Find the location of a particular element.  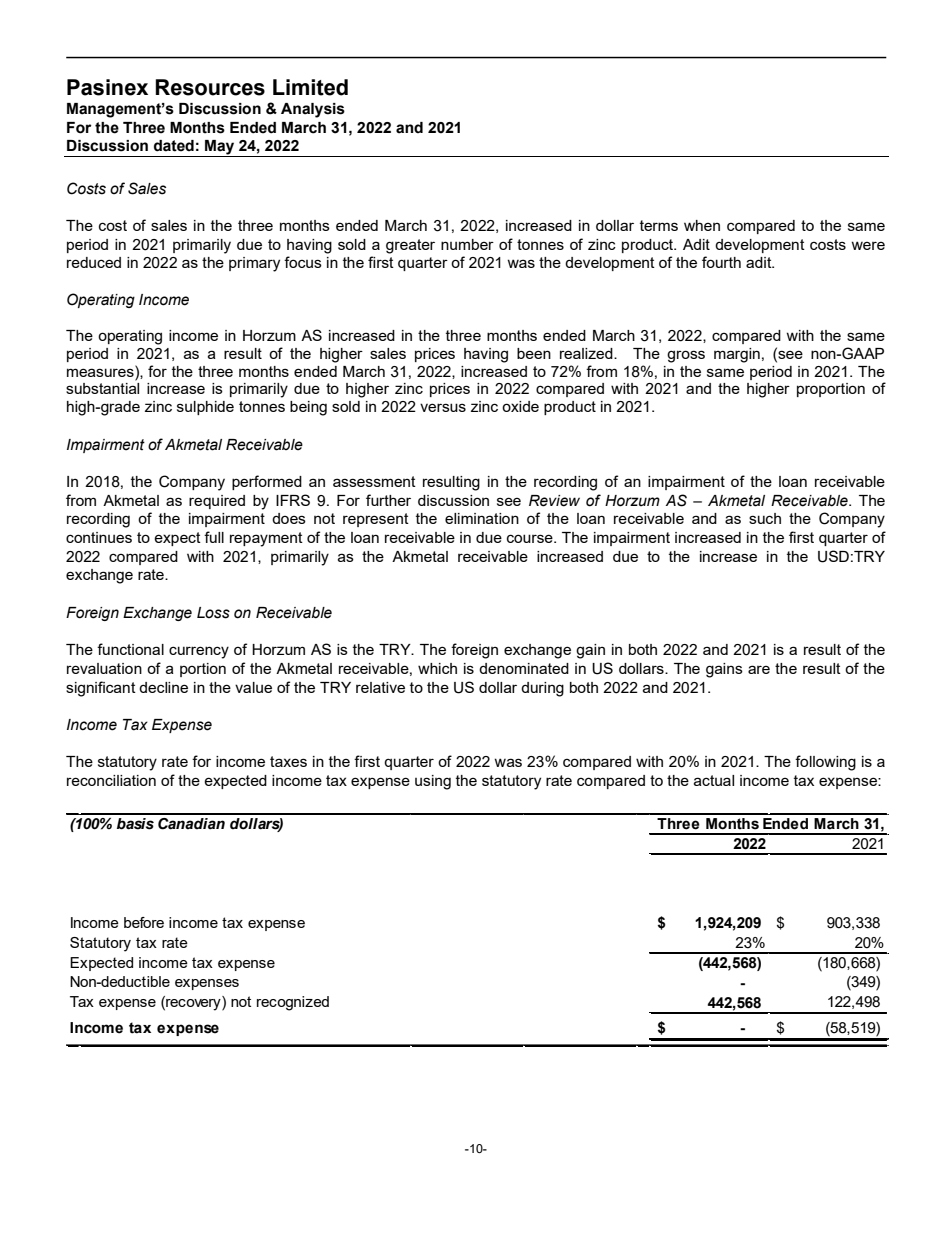

been is located at coordinates (534, 353).
